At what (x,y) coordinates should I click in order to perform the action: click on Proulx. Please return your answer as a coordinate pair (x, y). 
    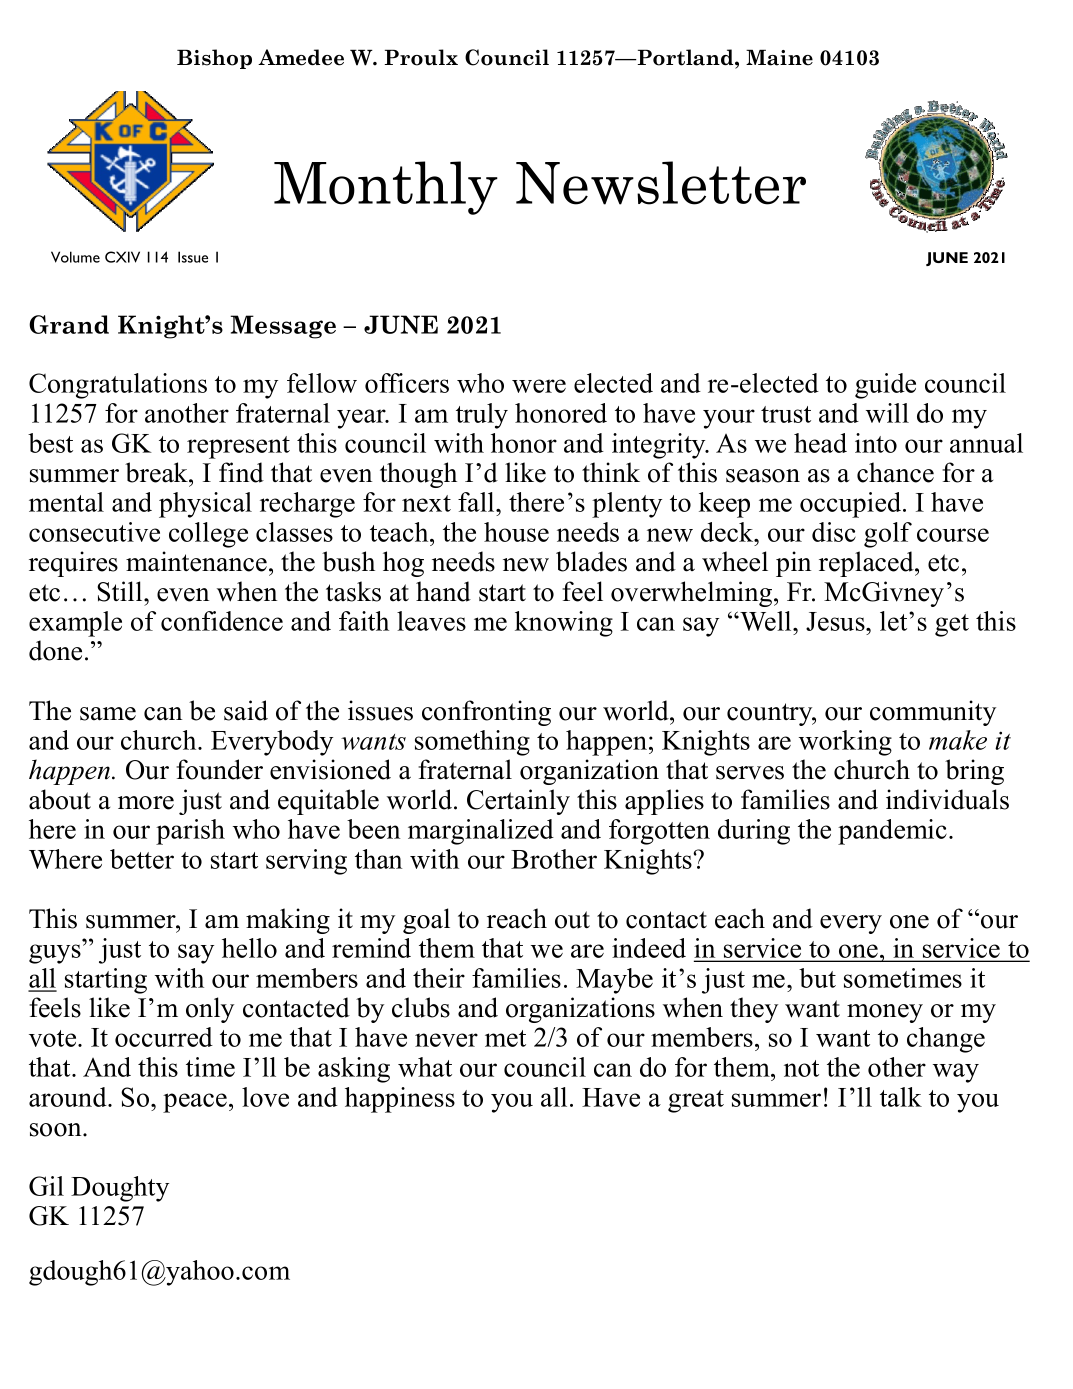
    Looking at the image, I should click on (421, 57).
